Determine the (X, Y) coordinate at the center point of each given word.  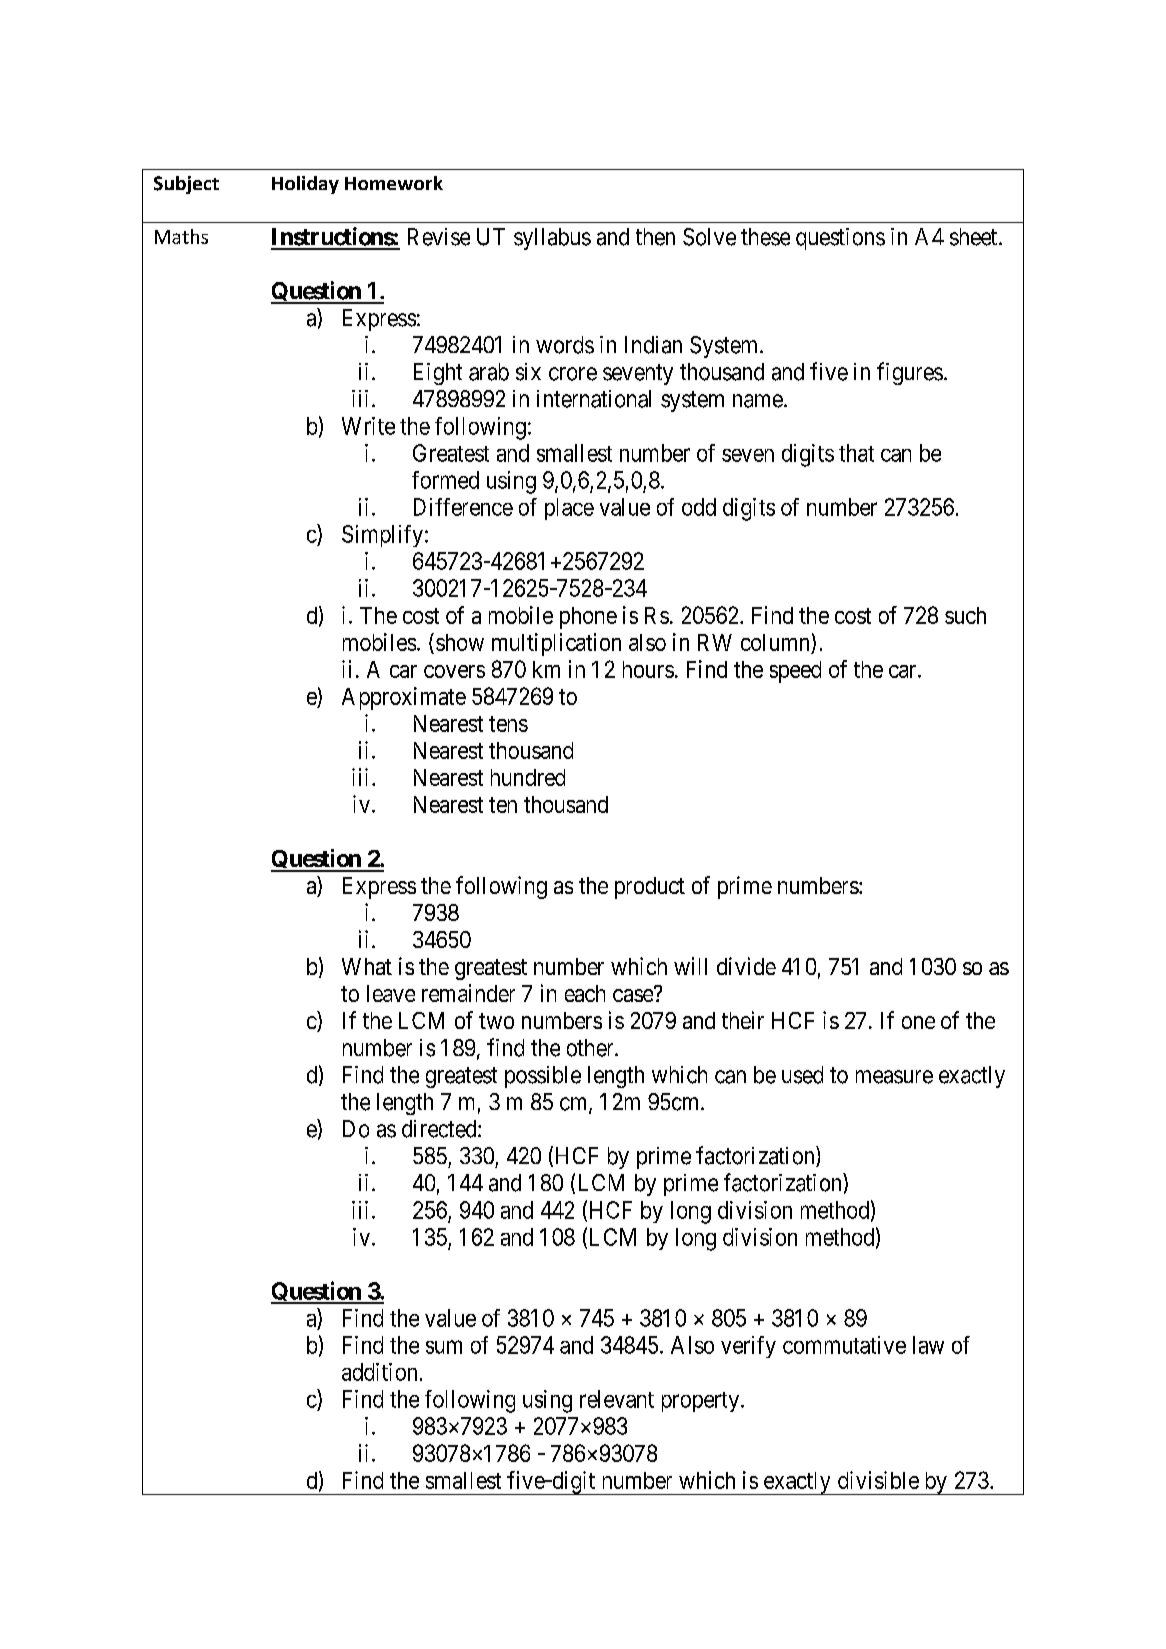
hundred (528, 777)
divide (746, 966)
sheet (975, 237)
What (367, 966)
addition (379, 1372)
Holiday (305, 185)
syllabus (552, 239)
